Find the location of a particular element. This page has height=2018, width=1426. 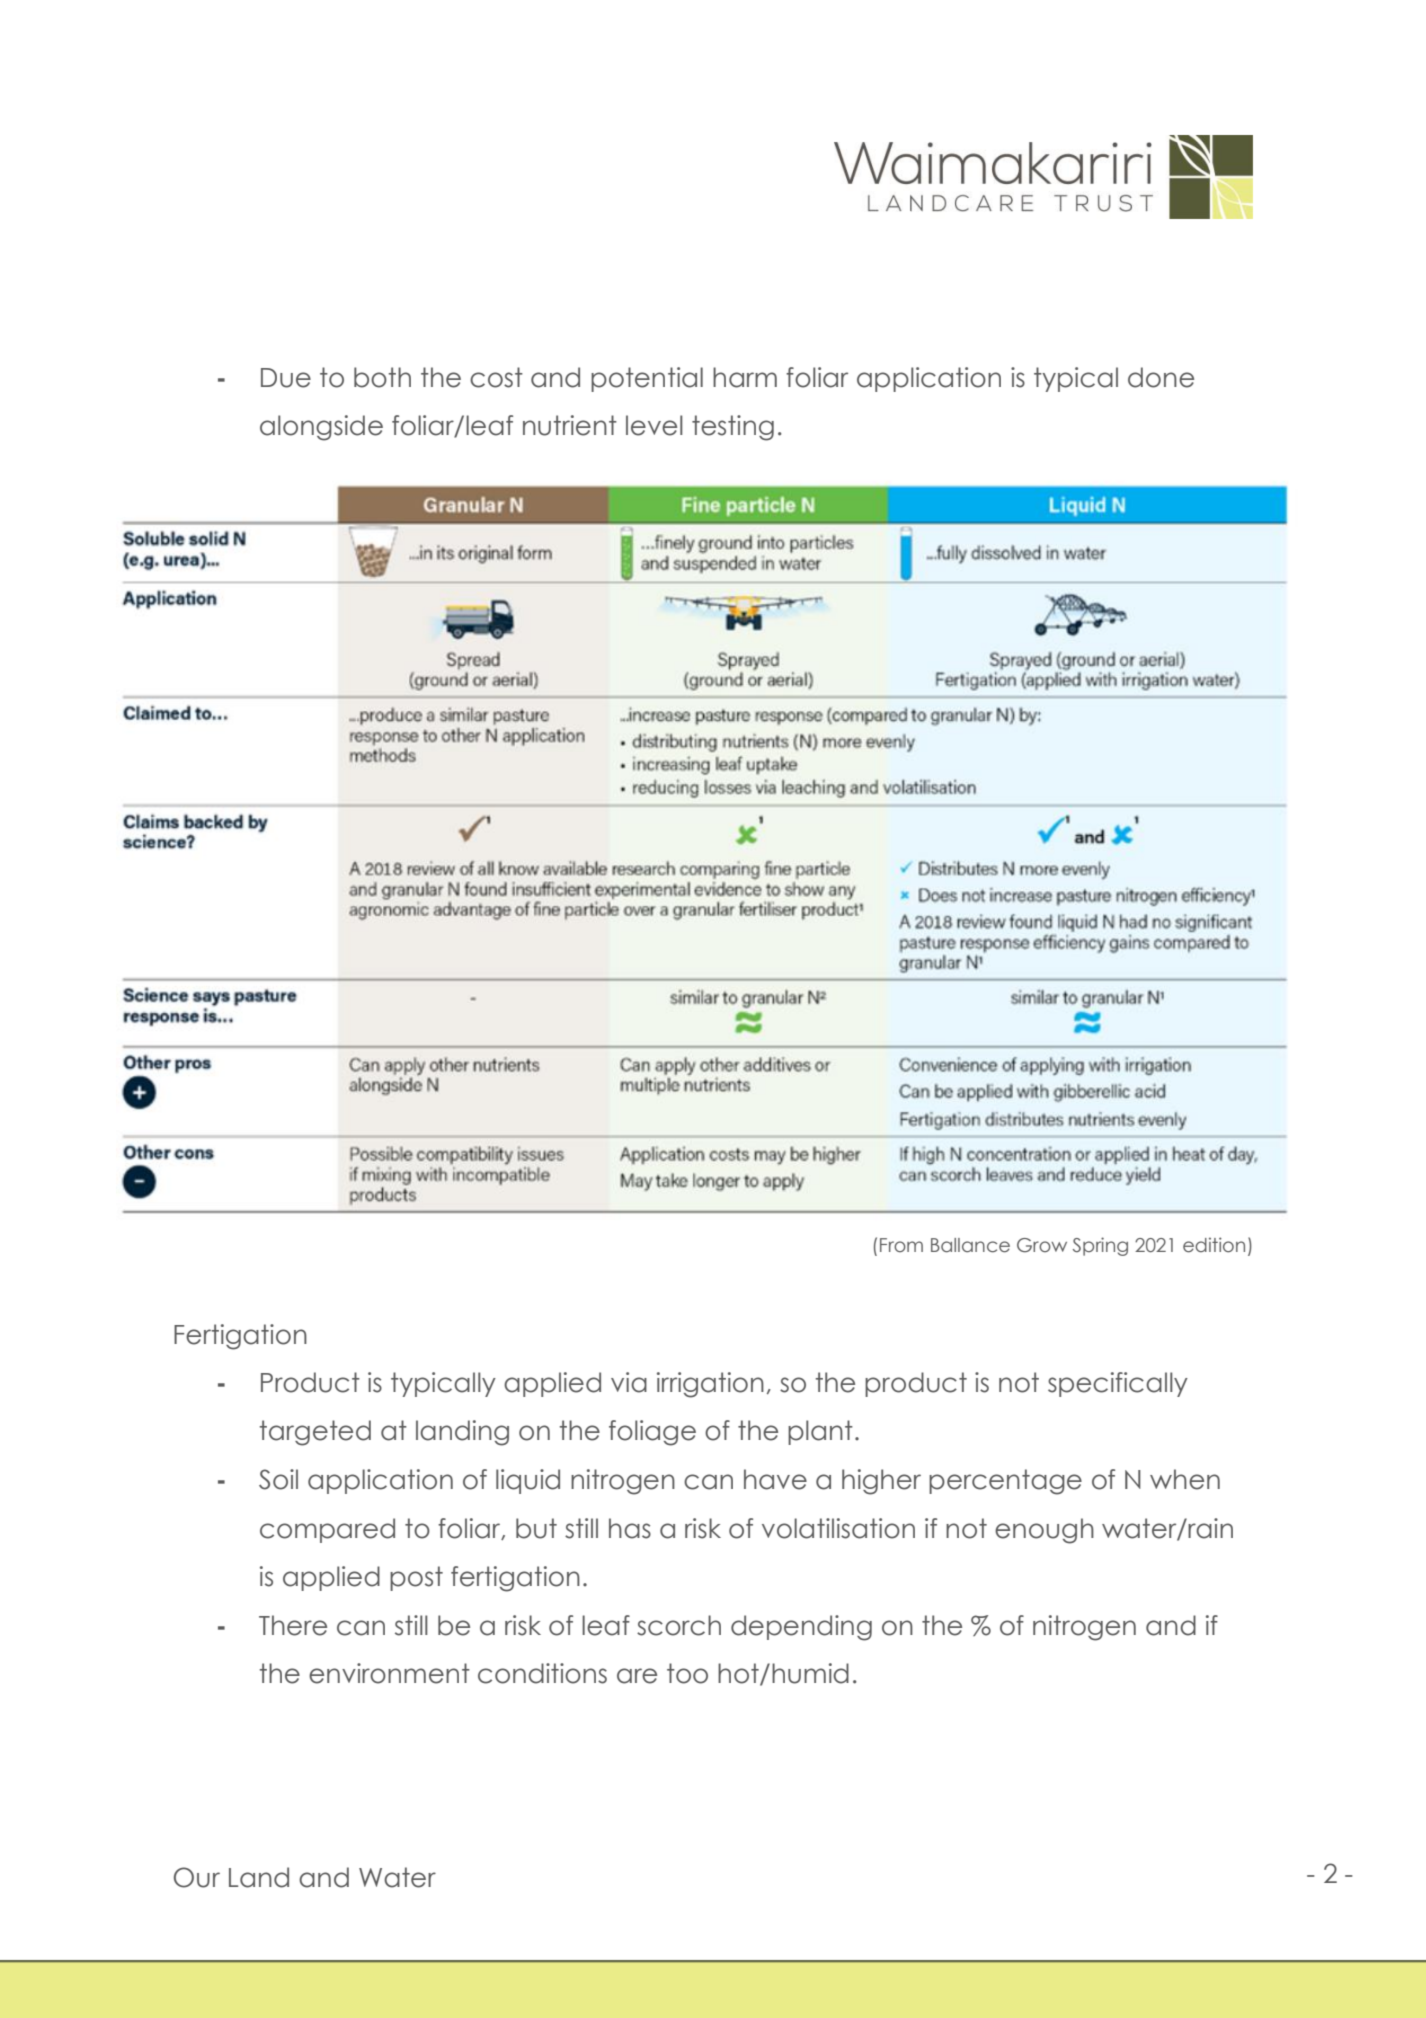

testing is located at coordinates (733, 428).
